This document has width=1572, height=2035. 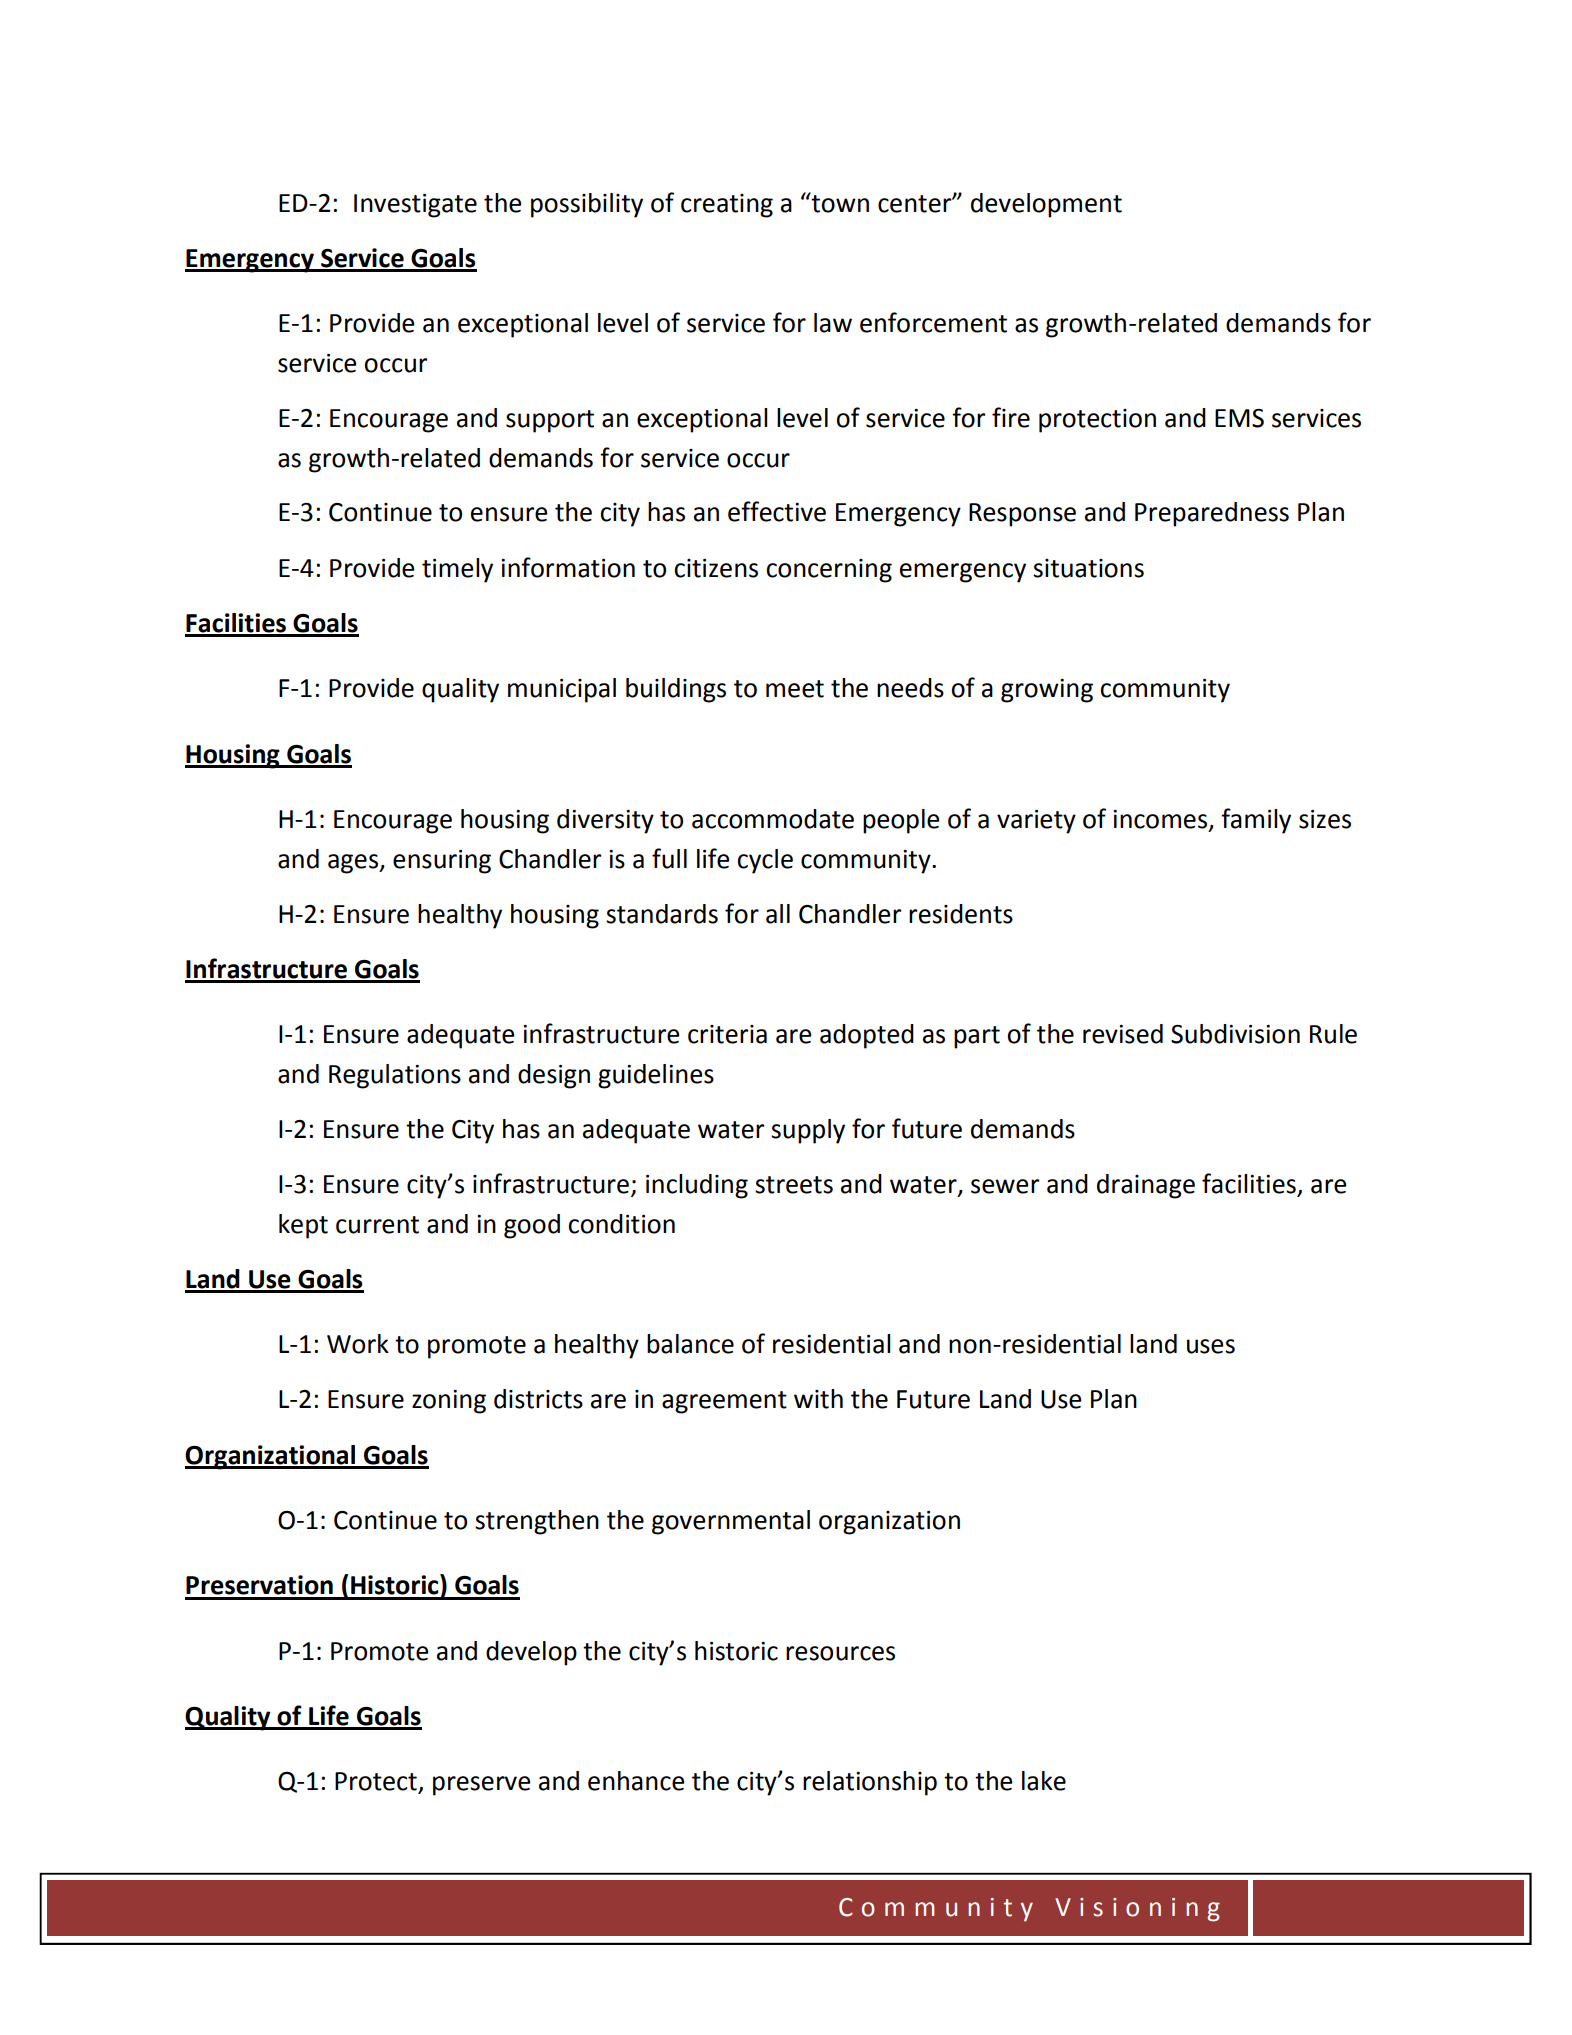 What do you see at coordinates (442, 862) in the document?
I see `ensuring` at bounding box center [442, 862].
